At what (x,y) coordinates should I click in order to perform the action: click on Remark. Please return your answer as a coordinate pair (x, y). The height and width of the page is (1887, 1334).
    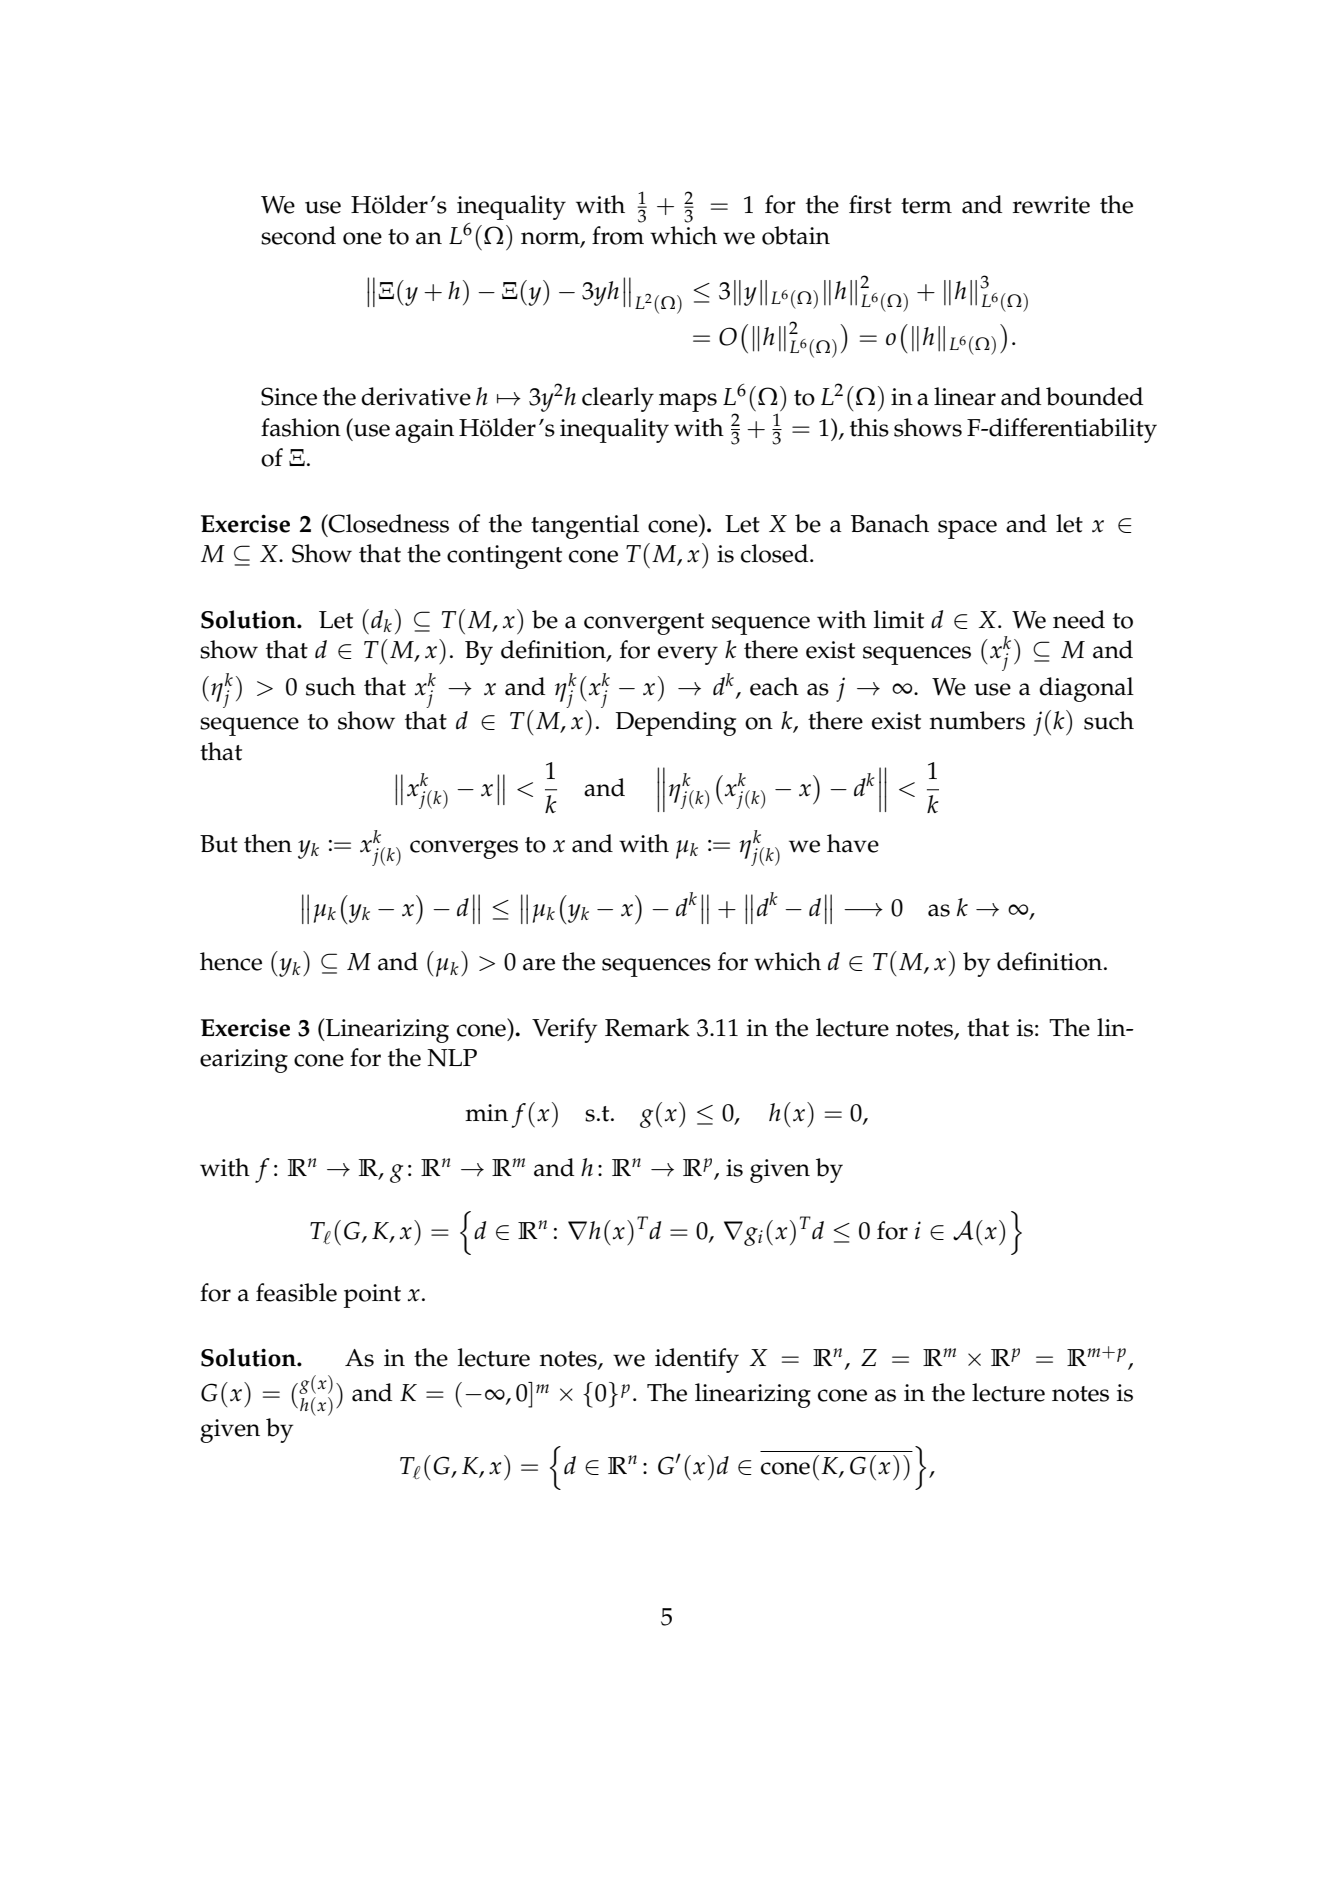
    Looking at the image, I should click on (647, 1027).
